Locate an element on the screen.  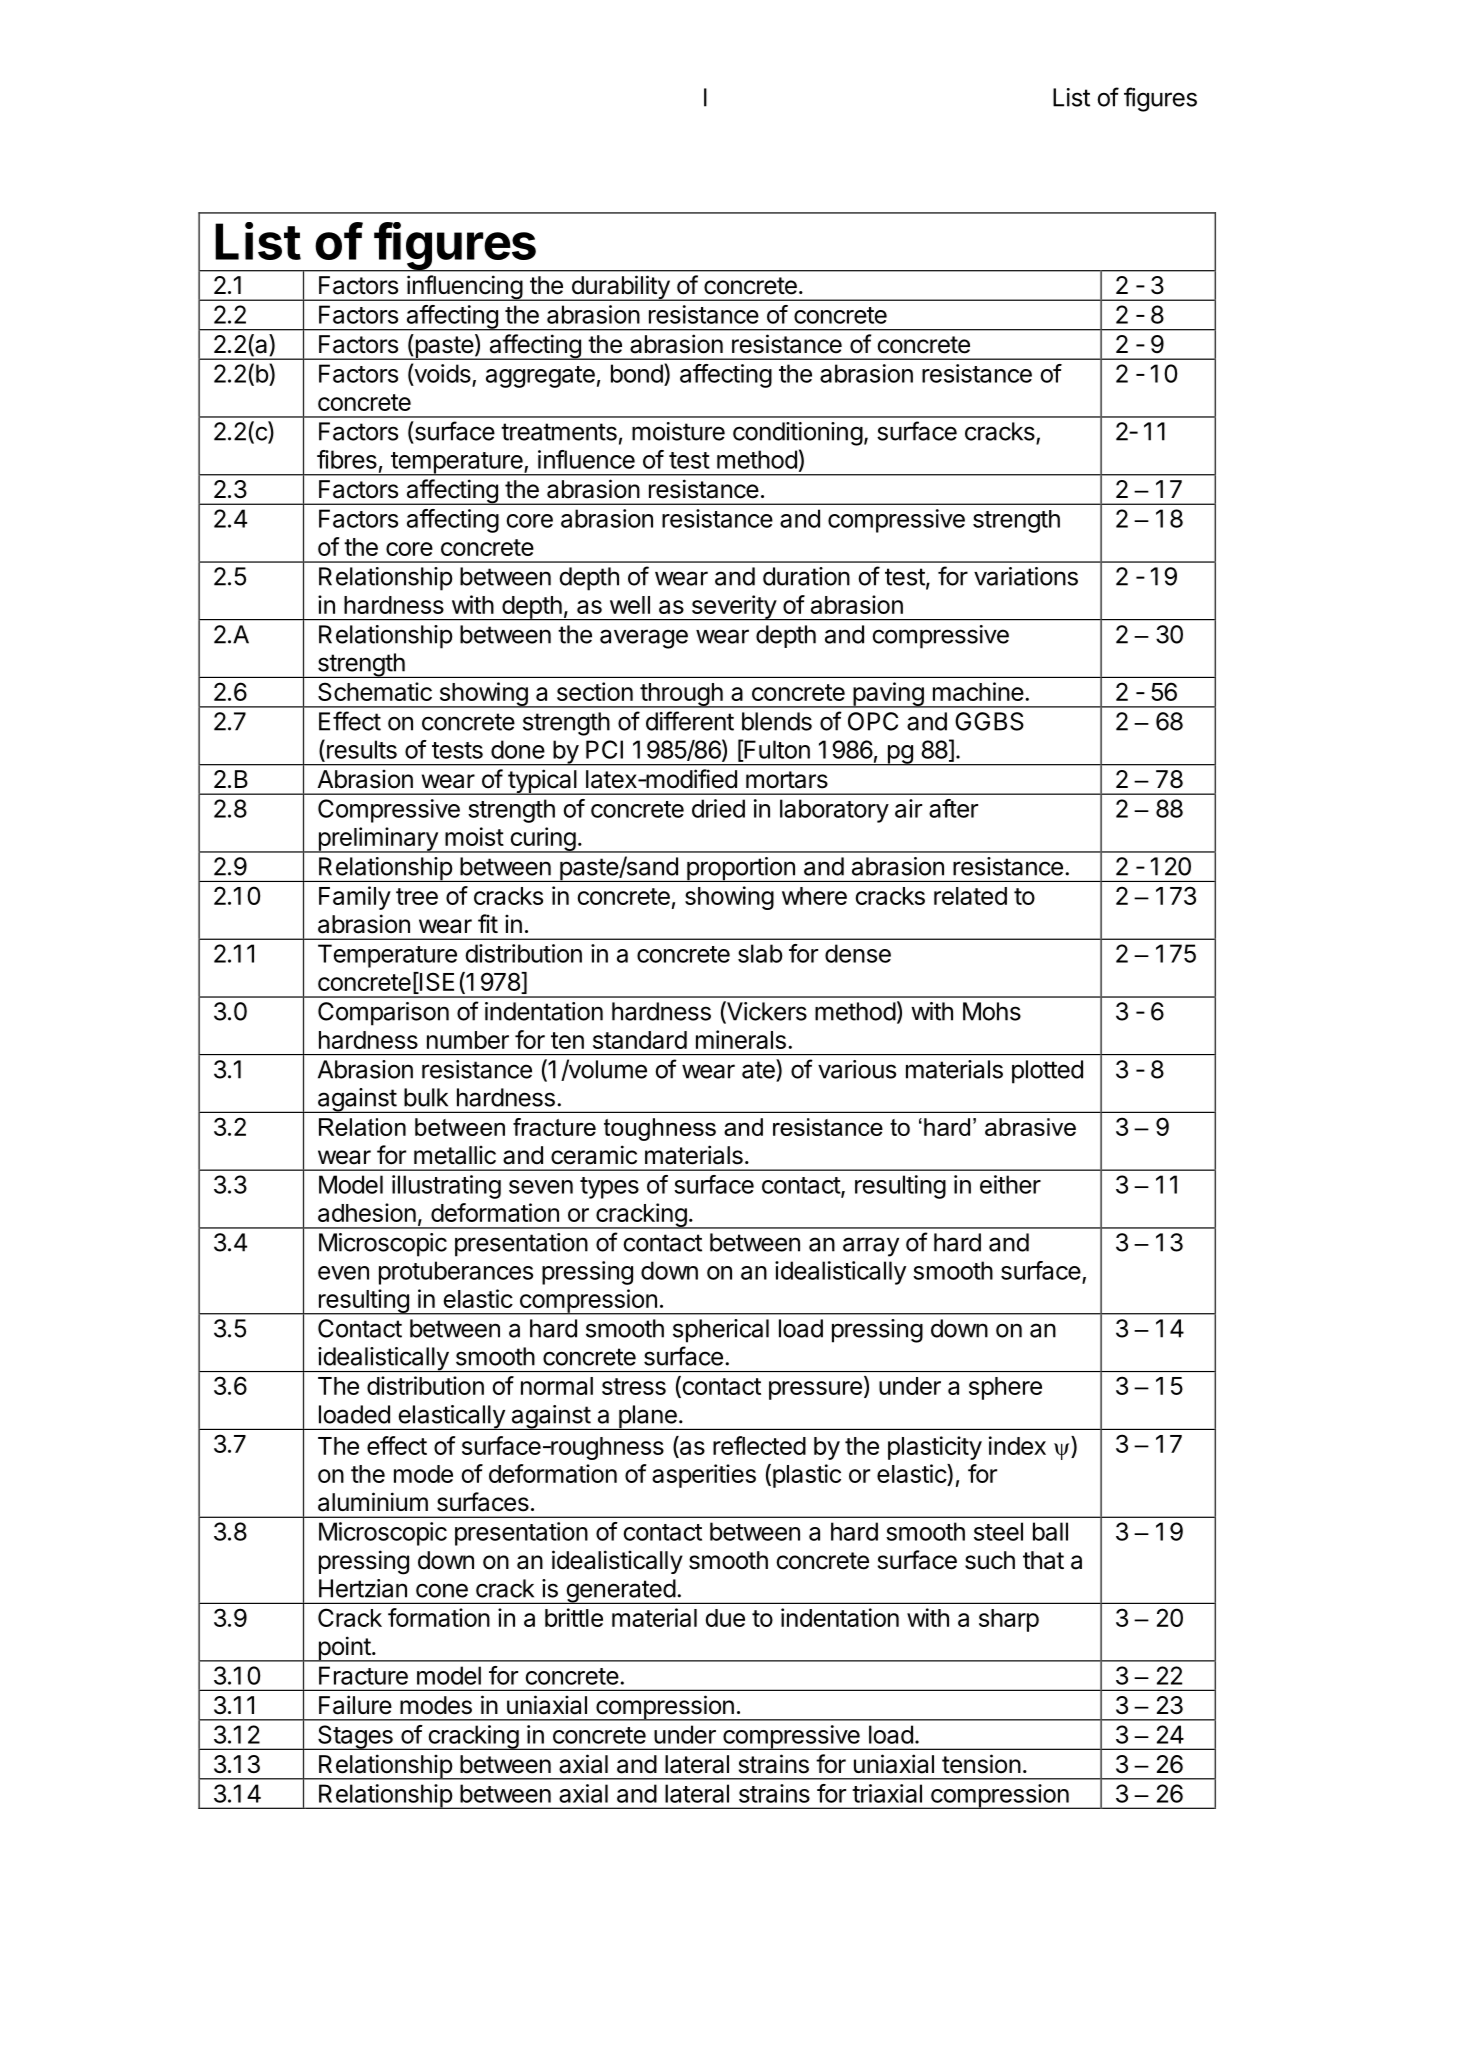
Schematic is located at coordinates (375, 691).
